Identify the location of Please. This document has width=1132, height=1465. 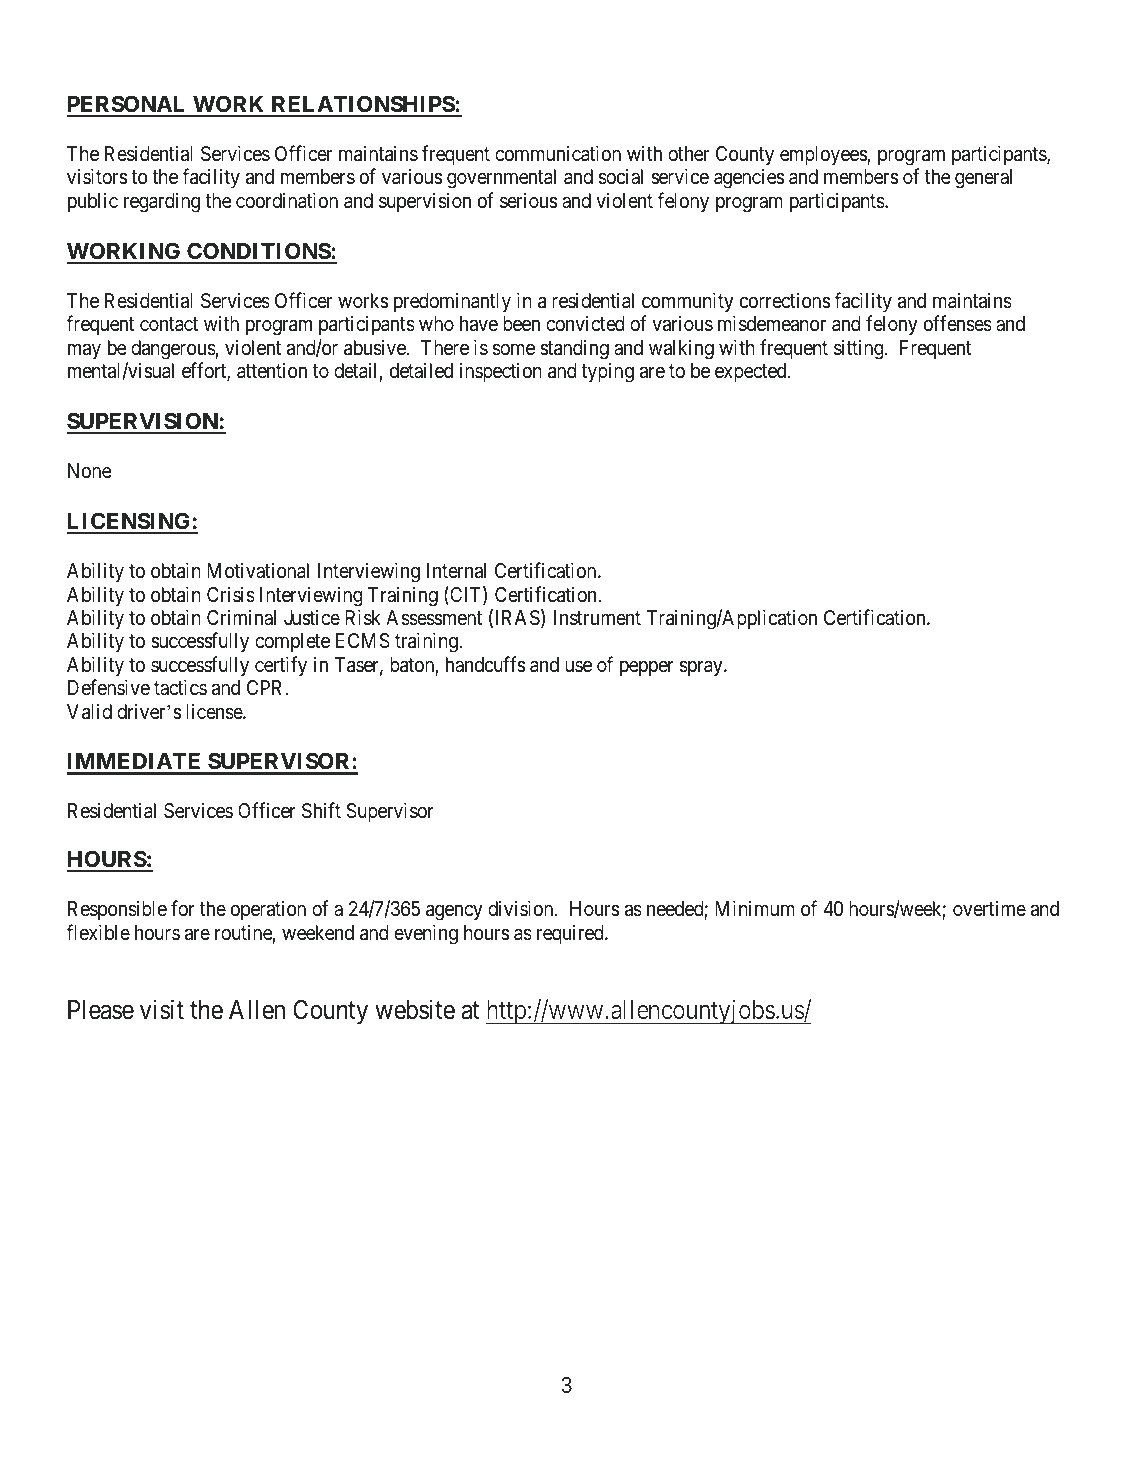
(101, 1010).
